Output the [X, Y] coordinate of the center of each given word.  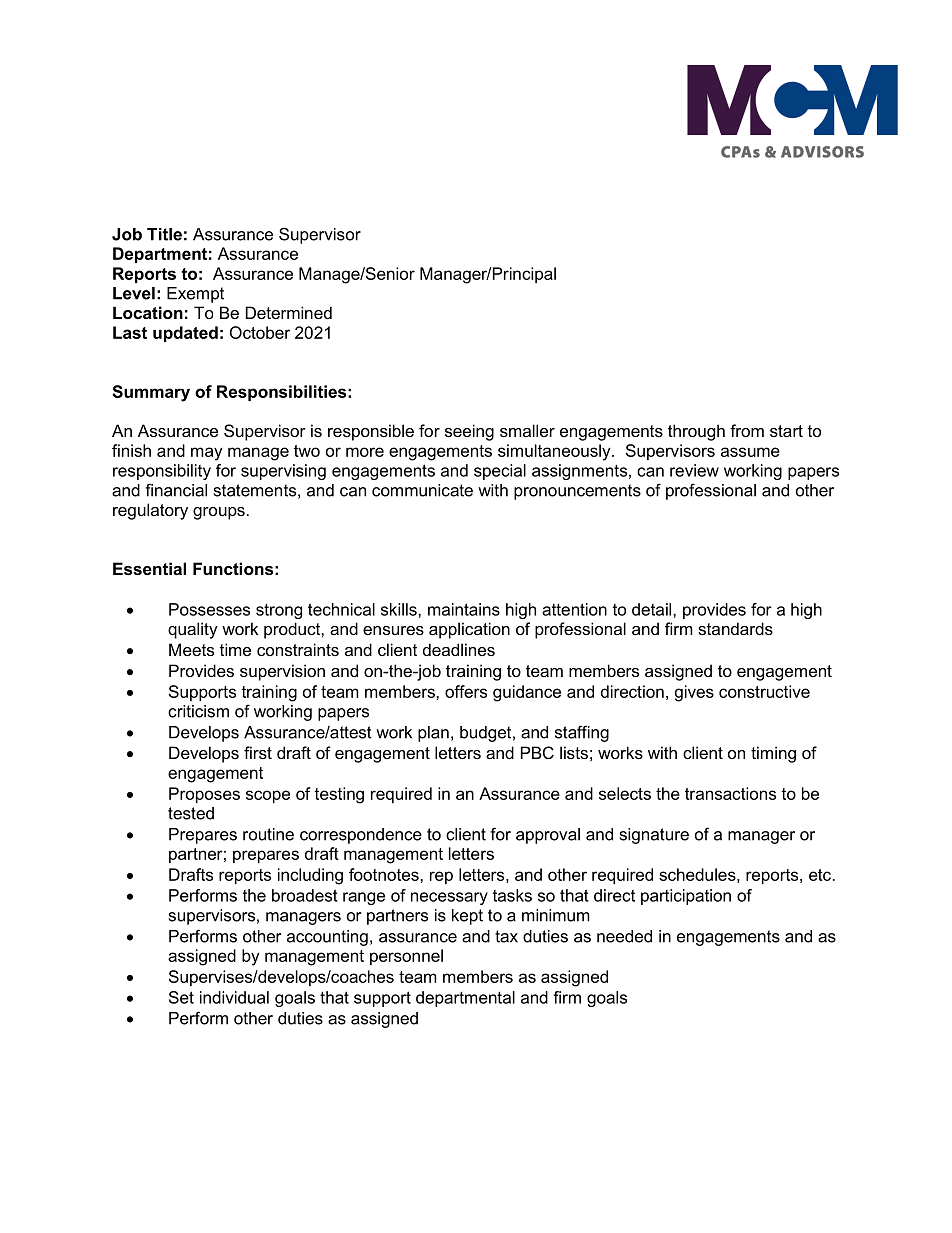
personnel [406, 957]
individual [234, 997]
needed [624, 936]
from [747, 430]
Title [164, 234]
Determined [289, 312]
